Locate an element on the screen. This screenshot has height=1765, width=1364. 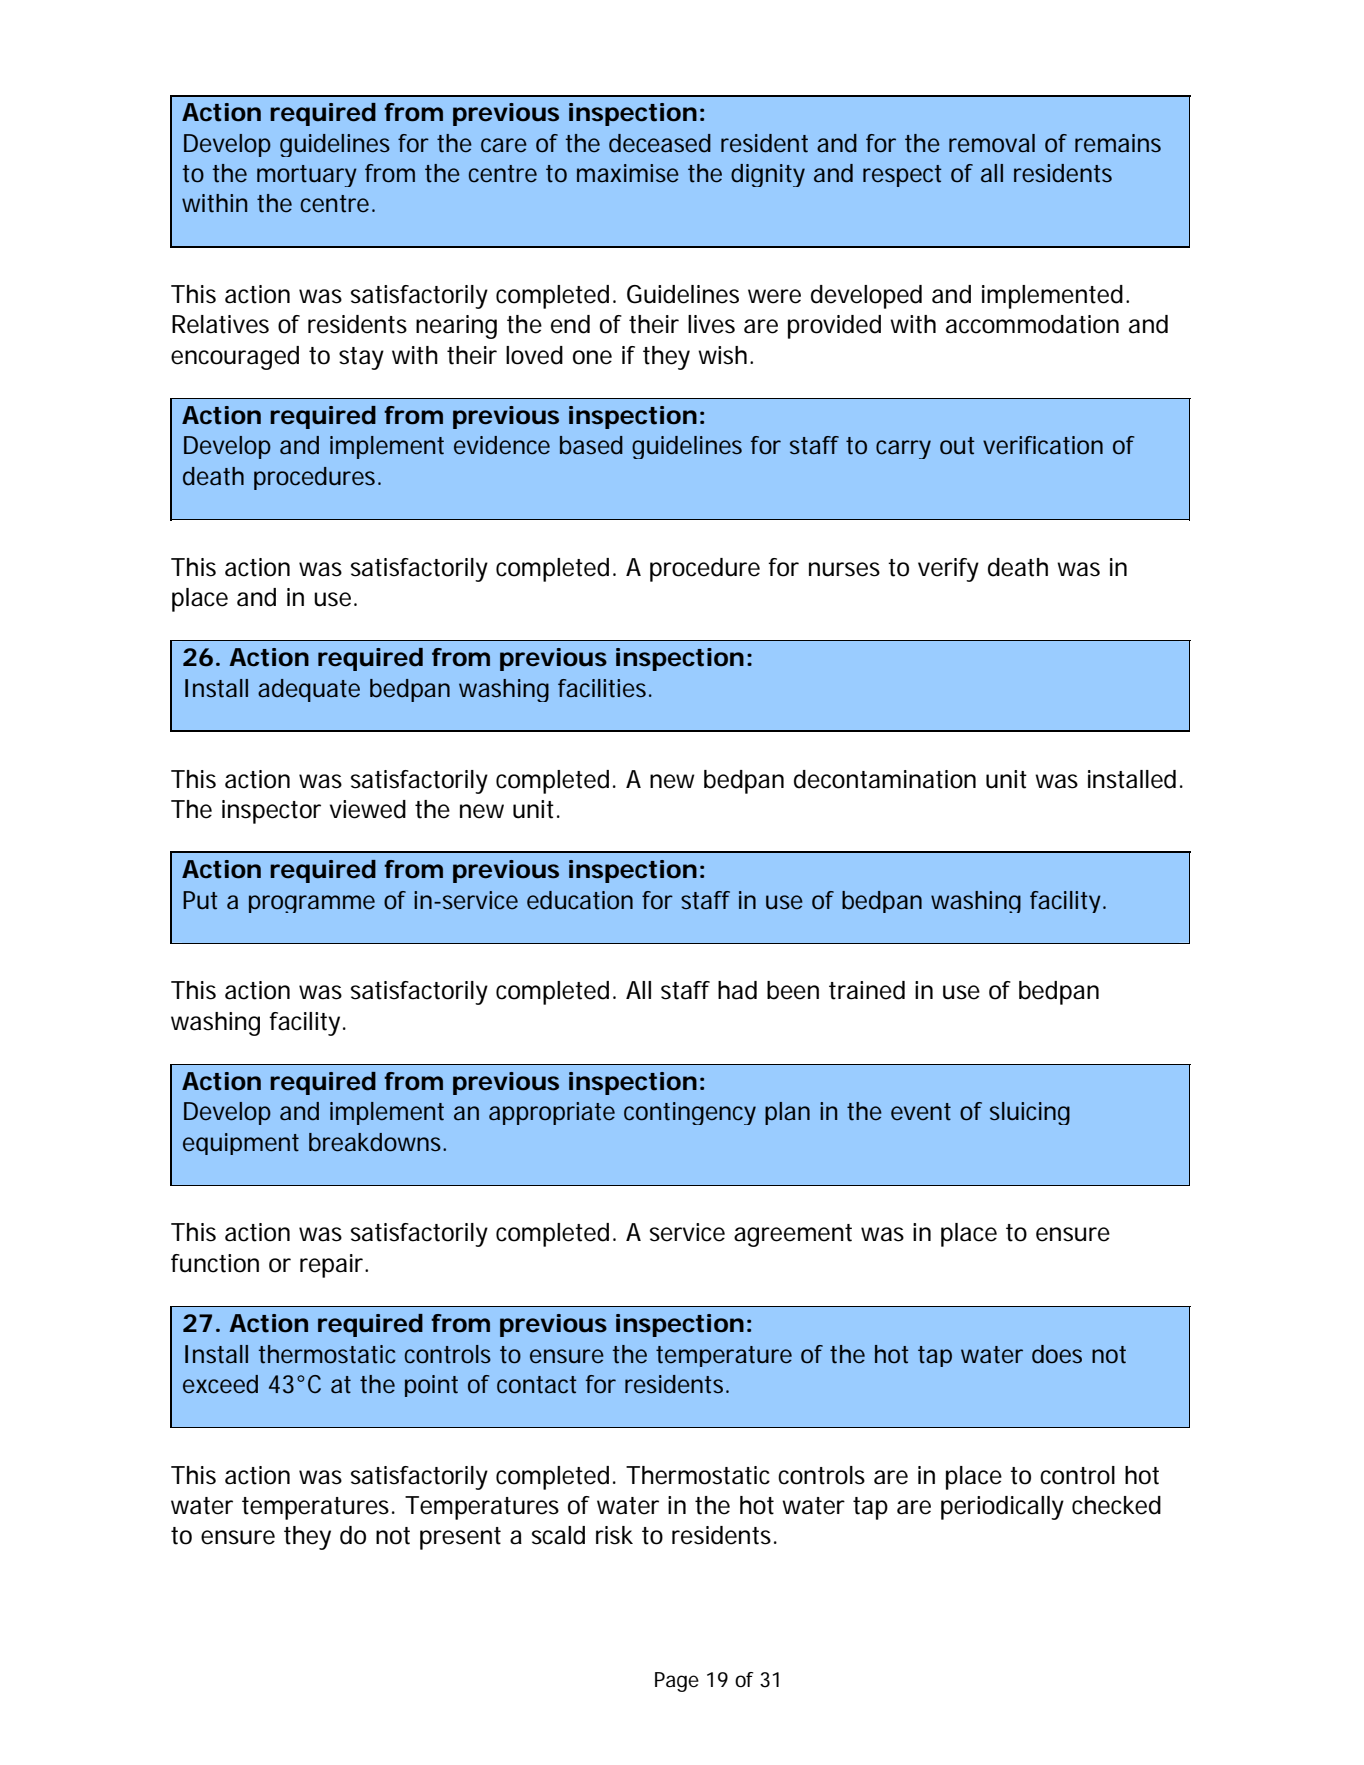
based is located at coordinates (591, 445).
